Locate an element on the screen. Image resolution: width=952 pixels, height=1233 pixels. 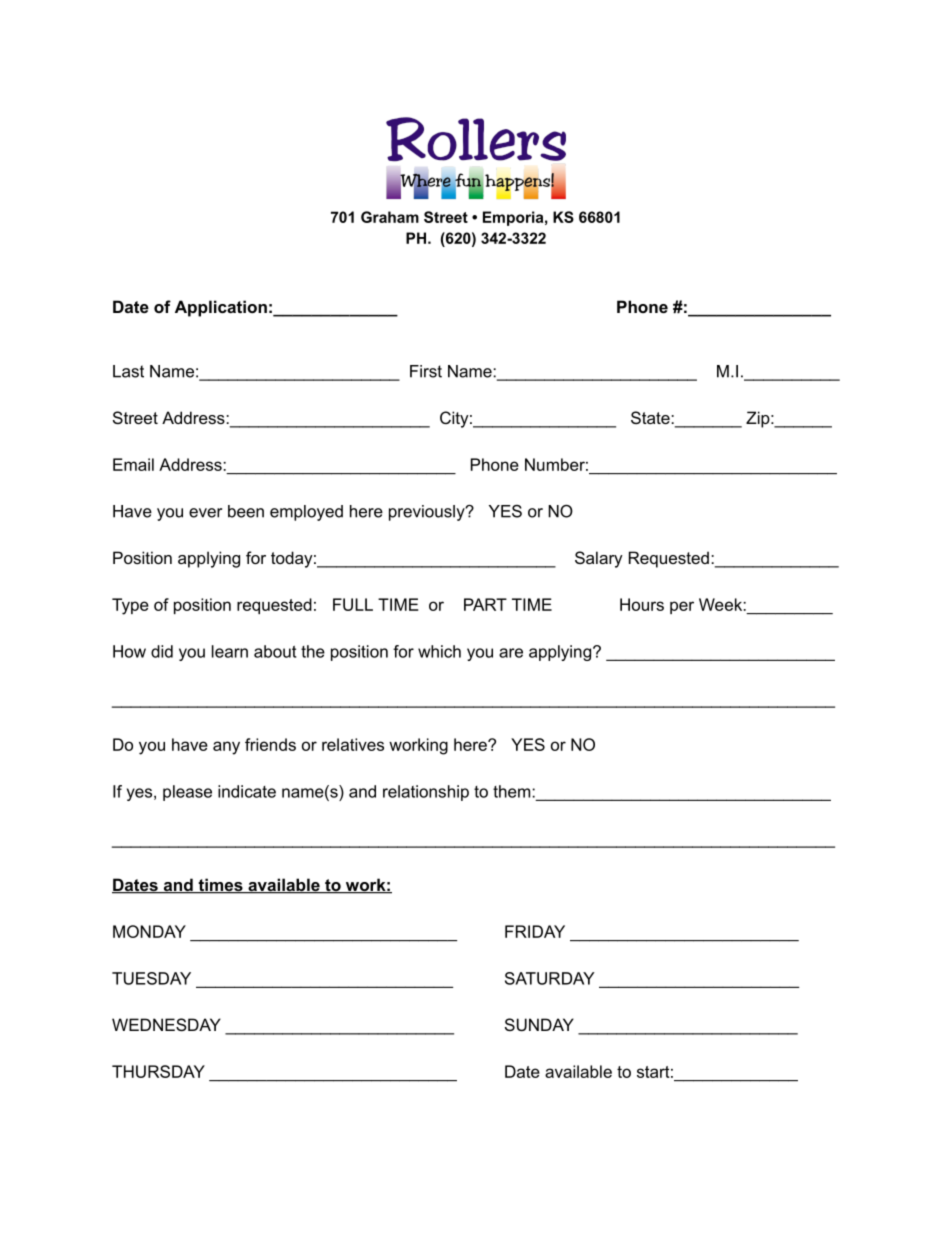
Last is located at coordinates (128, 371).
